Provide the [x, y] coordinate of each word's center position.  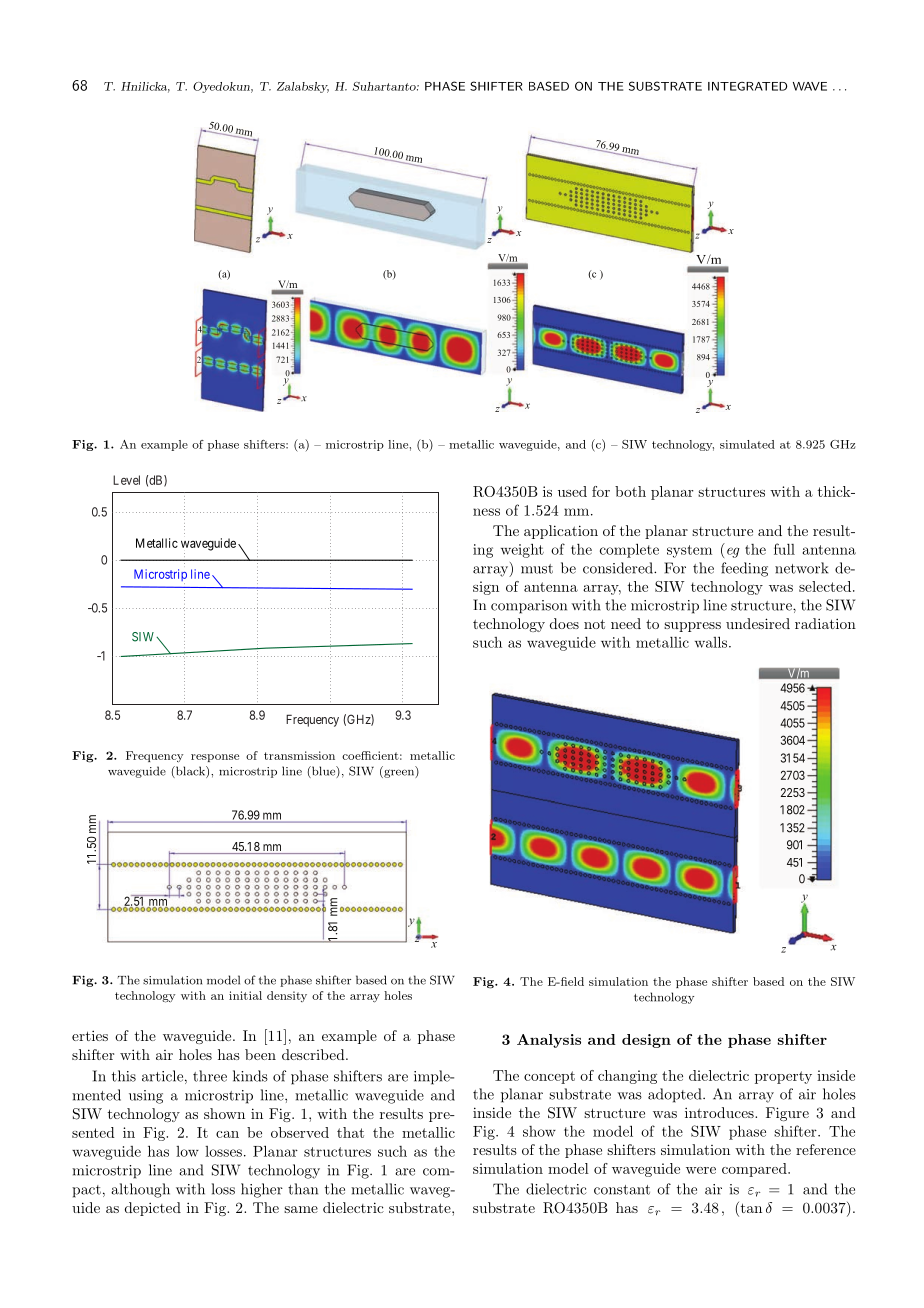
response [215, 758]
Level [126, 480]
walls [712, 642]
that [350, 1132]
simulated [747, 444]
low [187, 1151]
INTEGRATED [748, 86]
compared [755, 1170]
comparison [529, 607]
